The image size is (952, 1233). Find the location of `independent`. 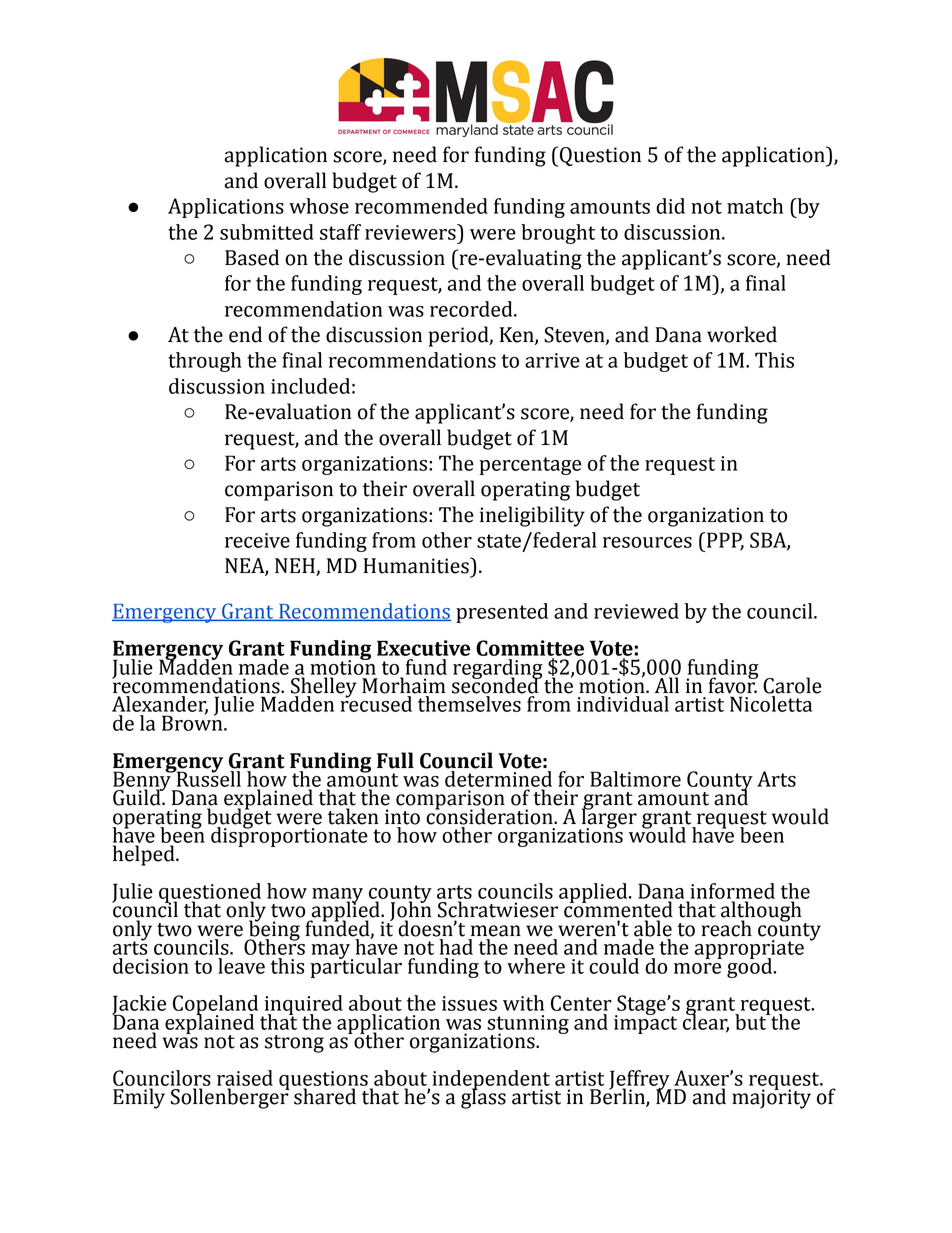

independent is located at coordinates (491, 1081).
